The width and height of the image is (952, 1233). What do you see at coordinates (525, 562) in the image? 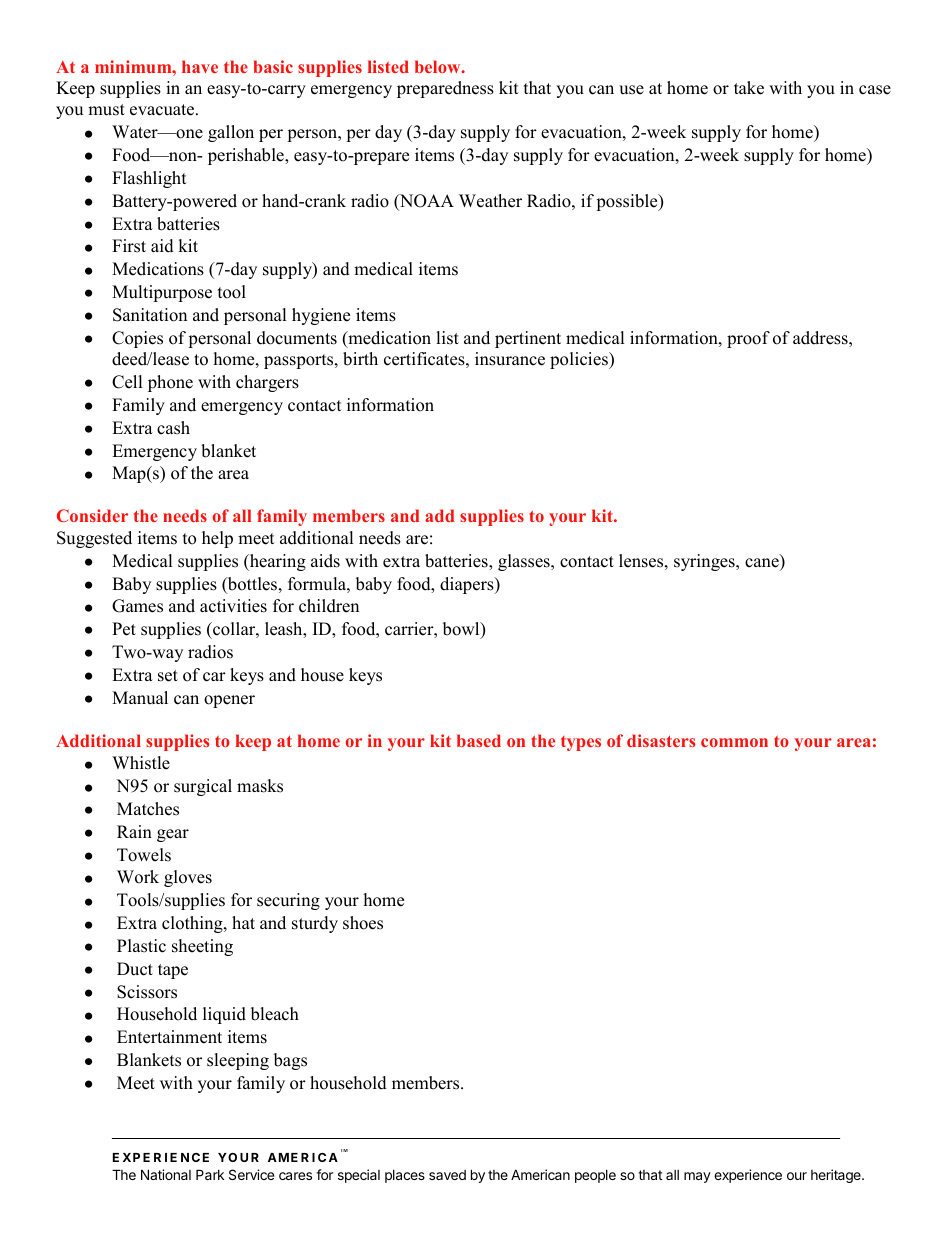
I see `glasses` at bounding box center [525, 562].
